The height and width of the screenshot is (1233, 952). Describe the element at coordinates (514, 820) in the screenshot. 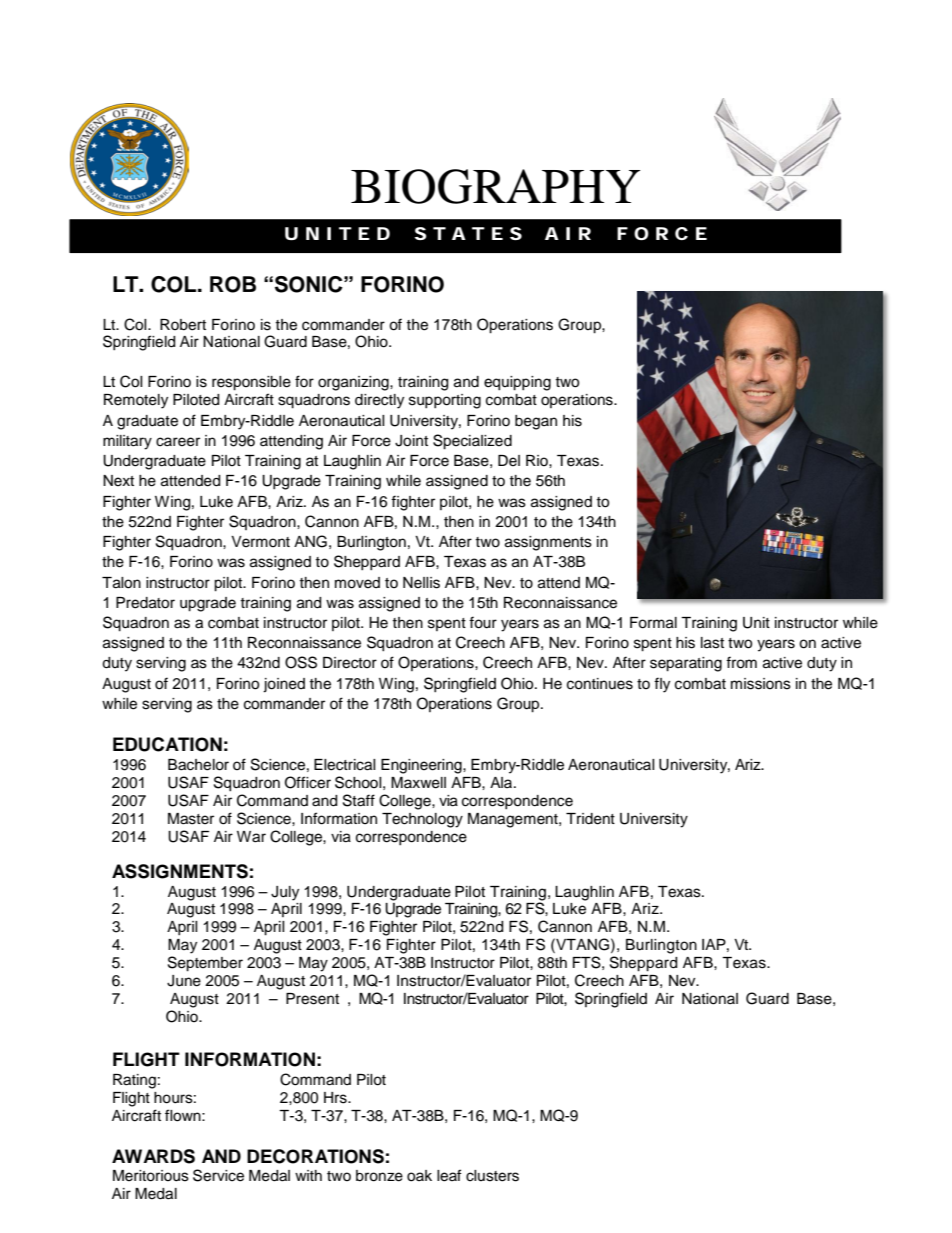

I see `Management` at that location.
